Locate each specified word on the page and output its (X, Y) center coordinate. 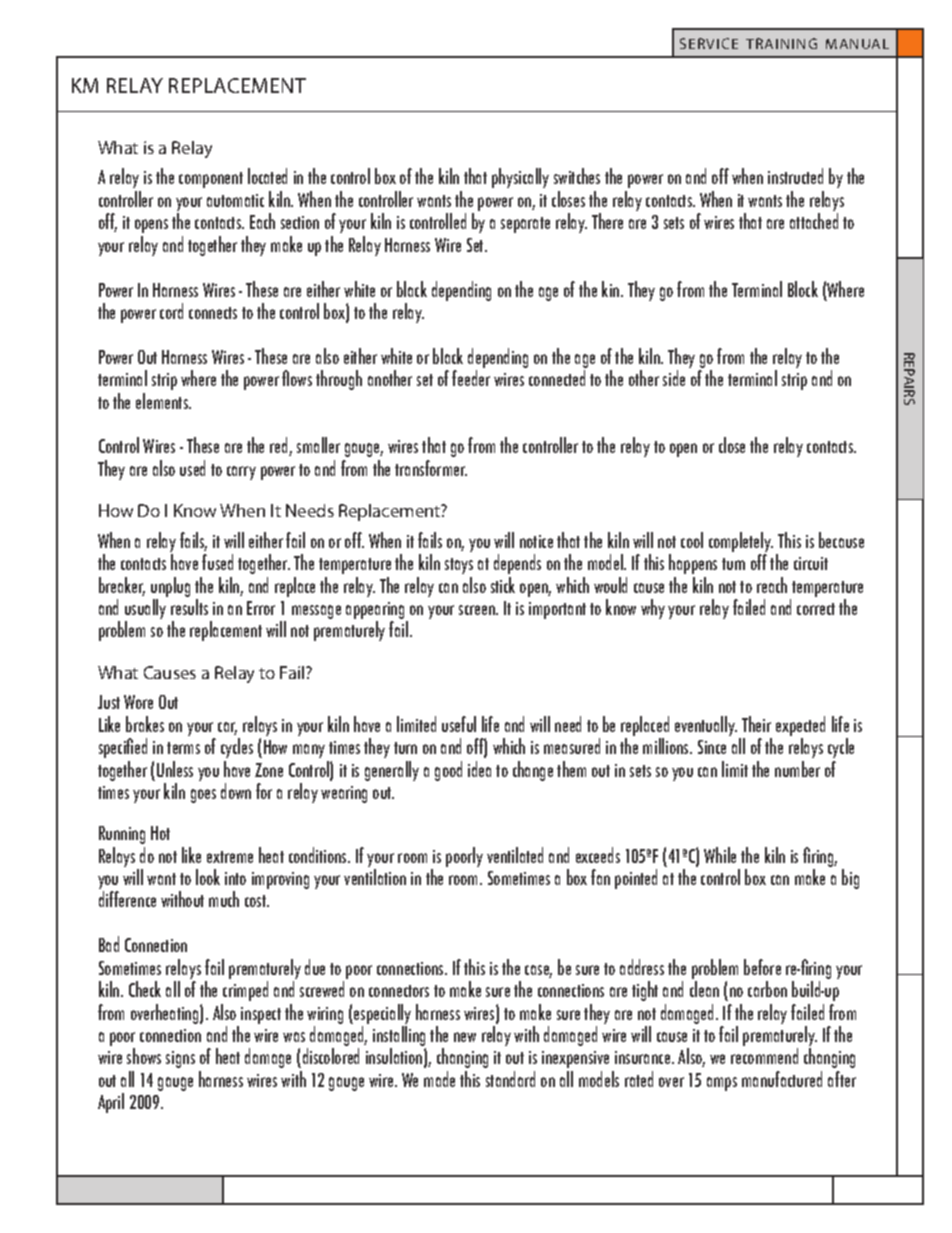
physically (520, 178)
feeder (471, 378)
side (674, 378)
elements (163, 401)
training (781, 43)
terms (183, 748)
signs (180, 1059)
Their (756, 724)
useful (459, 724)
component (211, 180)
